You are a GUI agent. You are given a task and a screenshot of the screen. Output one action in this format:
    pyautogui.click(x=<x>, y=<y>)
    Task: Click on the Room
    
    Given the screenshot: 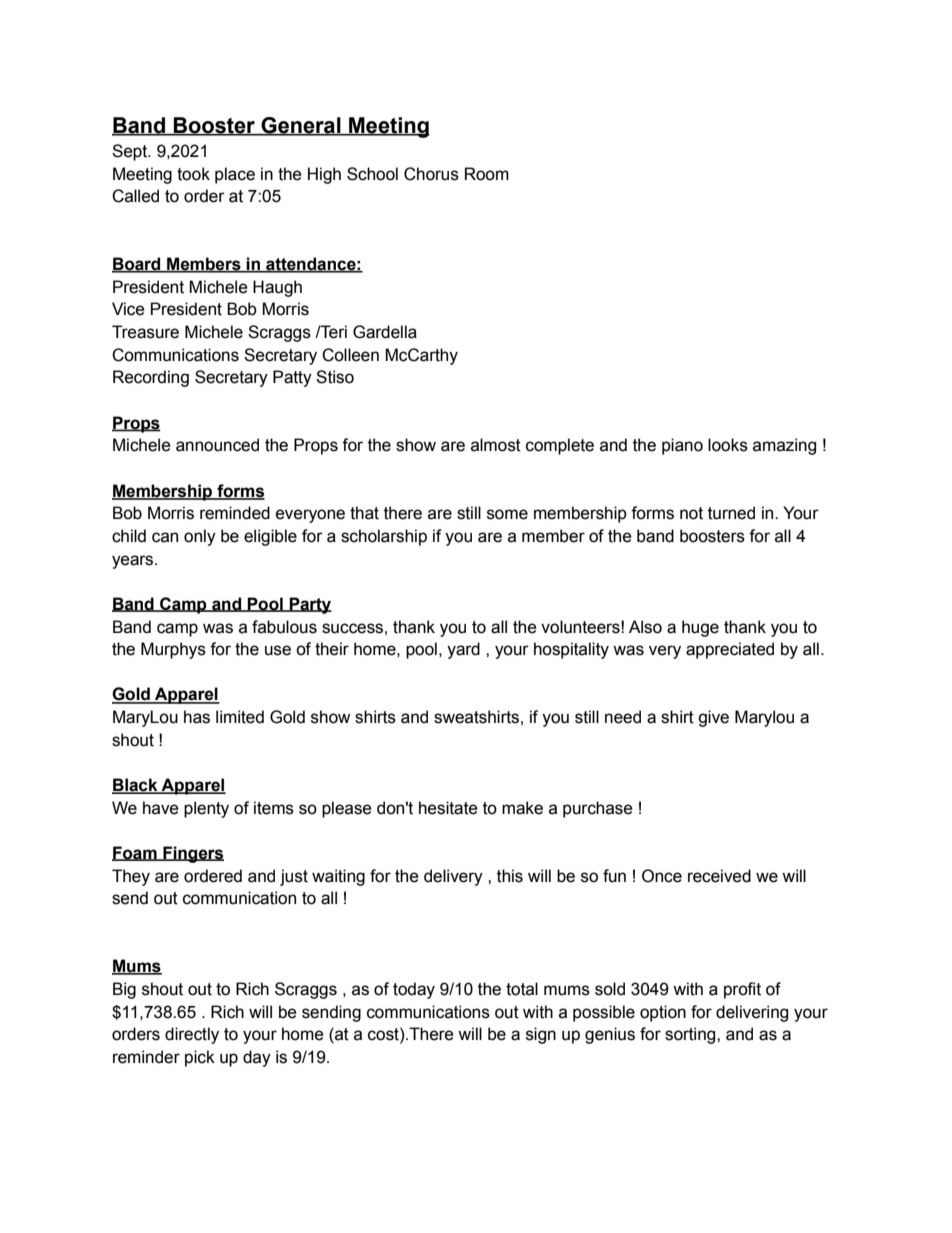 What is the action you would take?
    pyautogui.click(x=487, y=174)
